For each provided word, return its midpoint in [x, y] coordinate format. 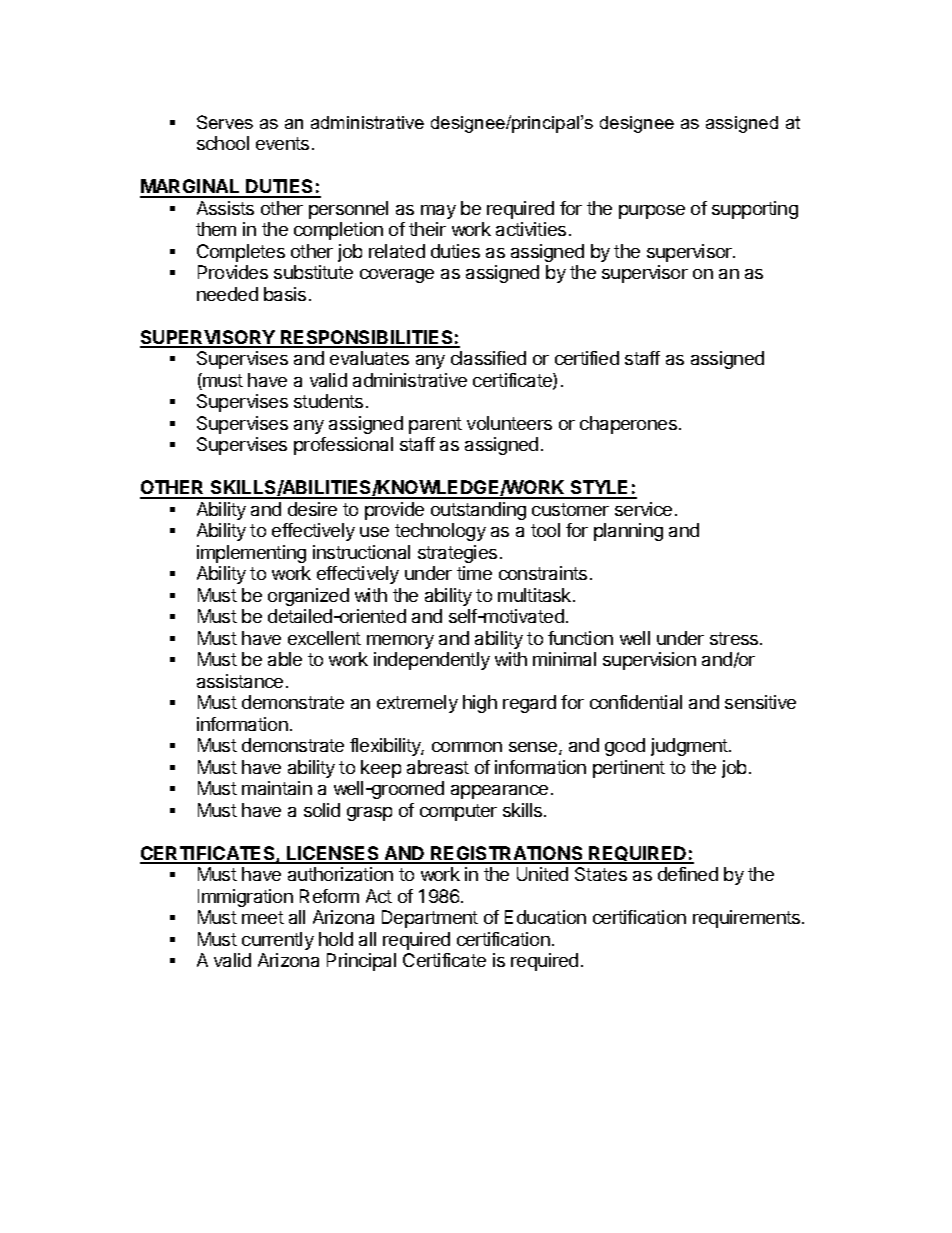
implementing [251, 554]
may [438, 212]
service [643, 509]
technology [440, 532]
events [282, 143]
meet [263, 917]
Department [430, 919]
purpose [652, 212]
